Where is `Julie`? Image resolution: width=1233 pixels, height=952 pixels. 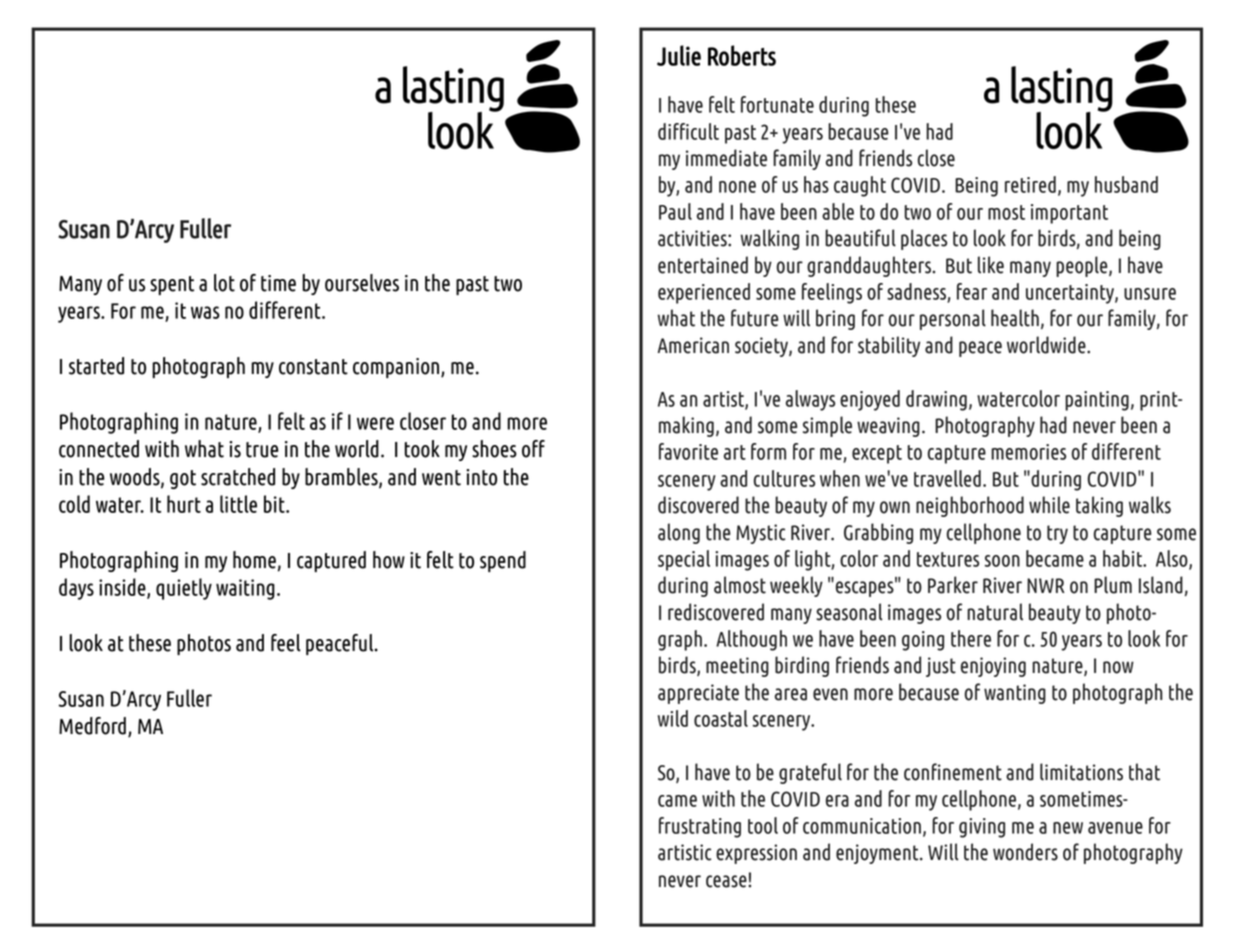
Julie is located at coordinates (679, 55).
